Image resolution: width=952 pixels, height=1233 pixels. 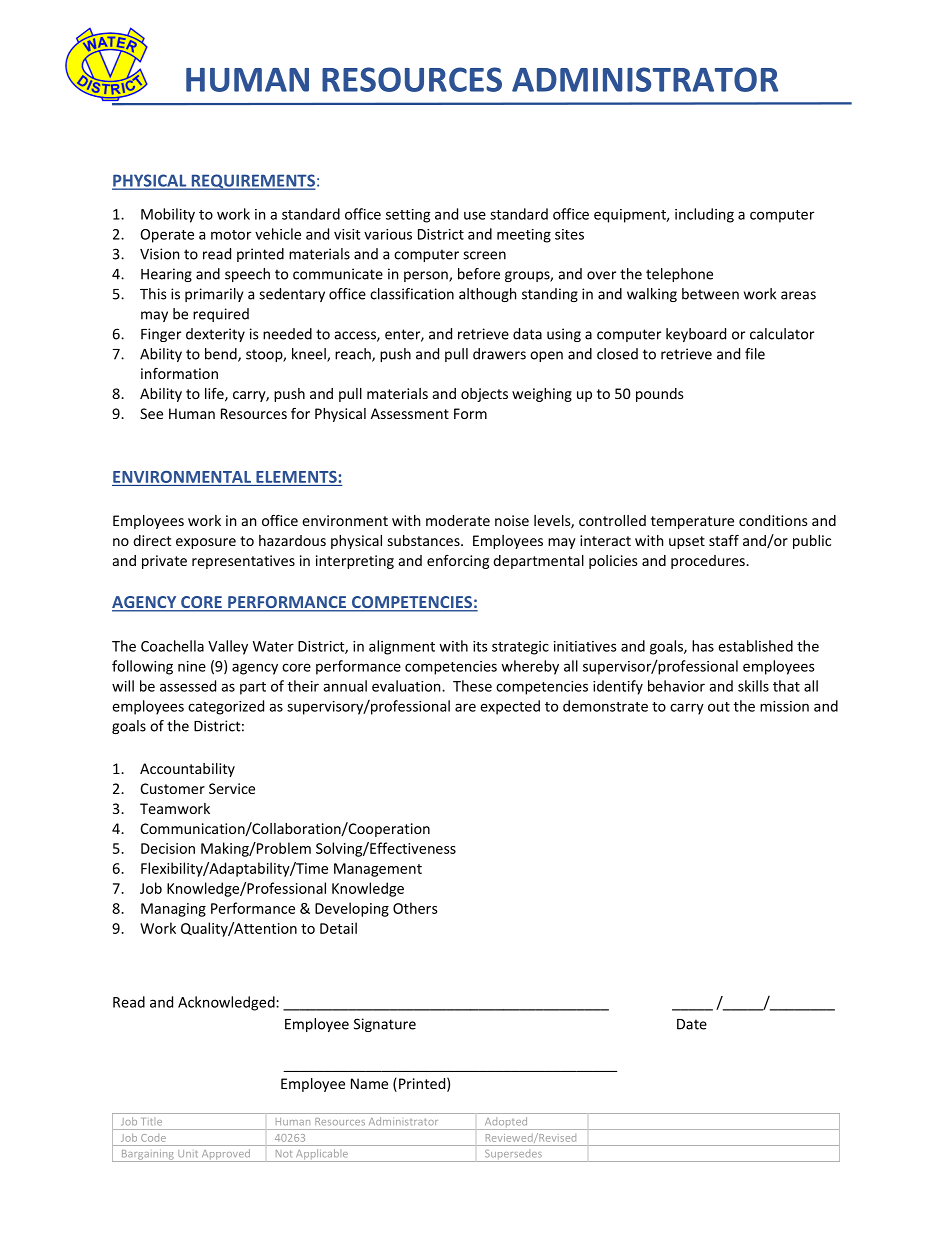 I want to click on use, so click(x=475, y=215).
